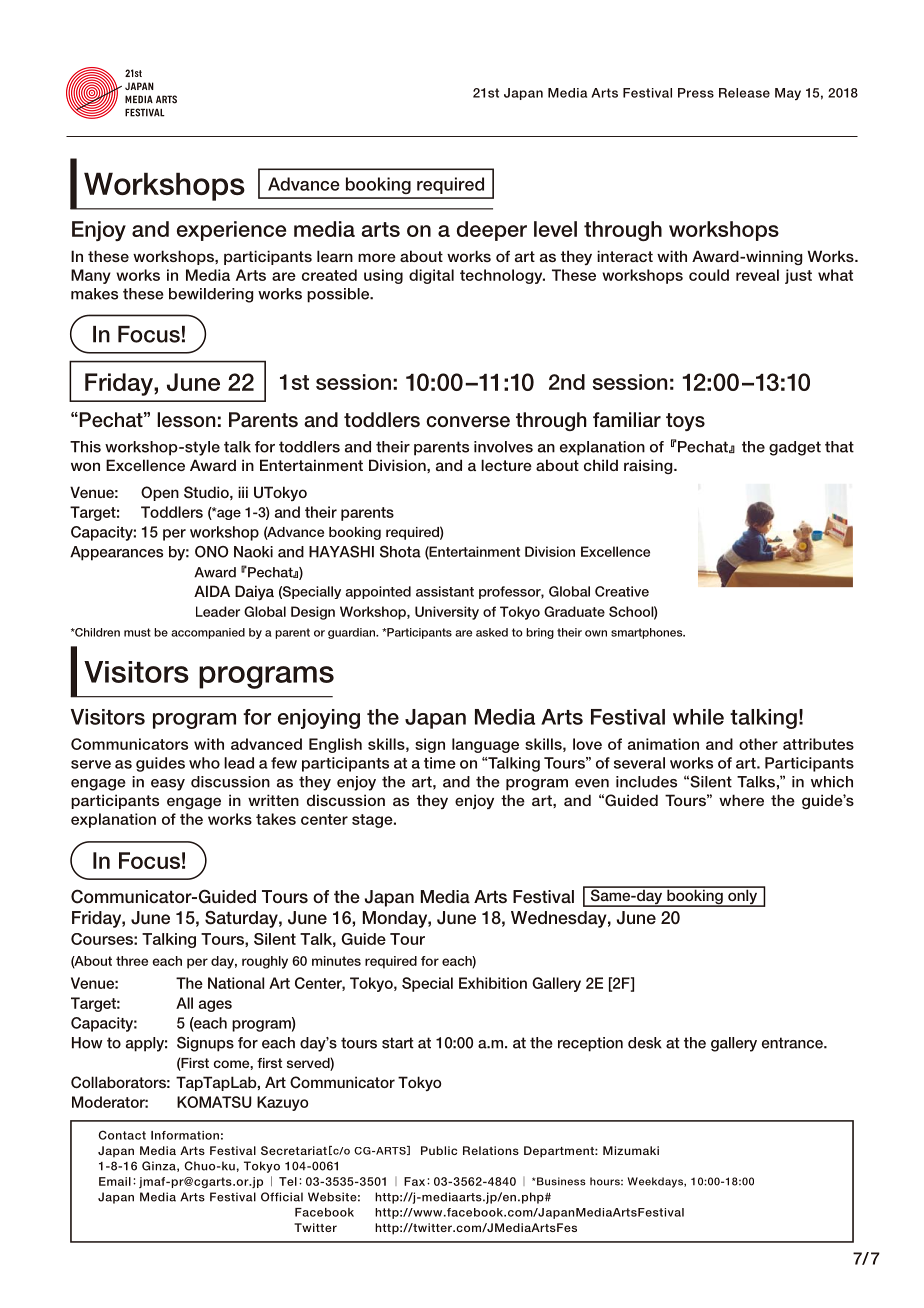  Describe the element at coordinates (741, 800) in the screenshot. I see `where` at that location.
